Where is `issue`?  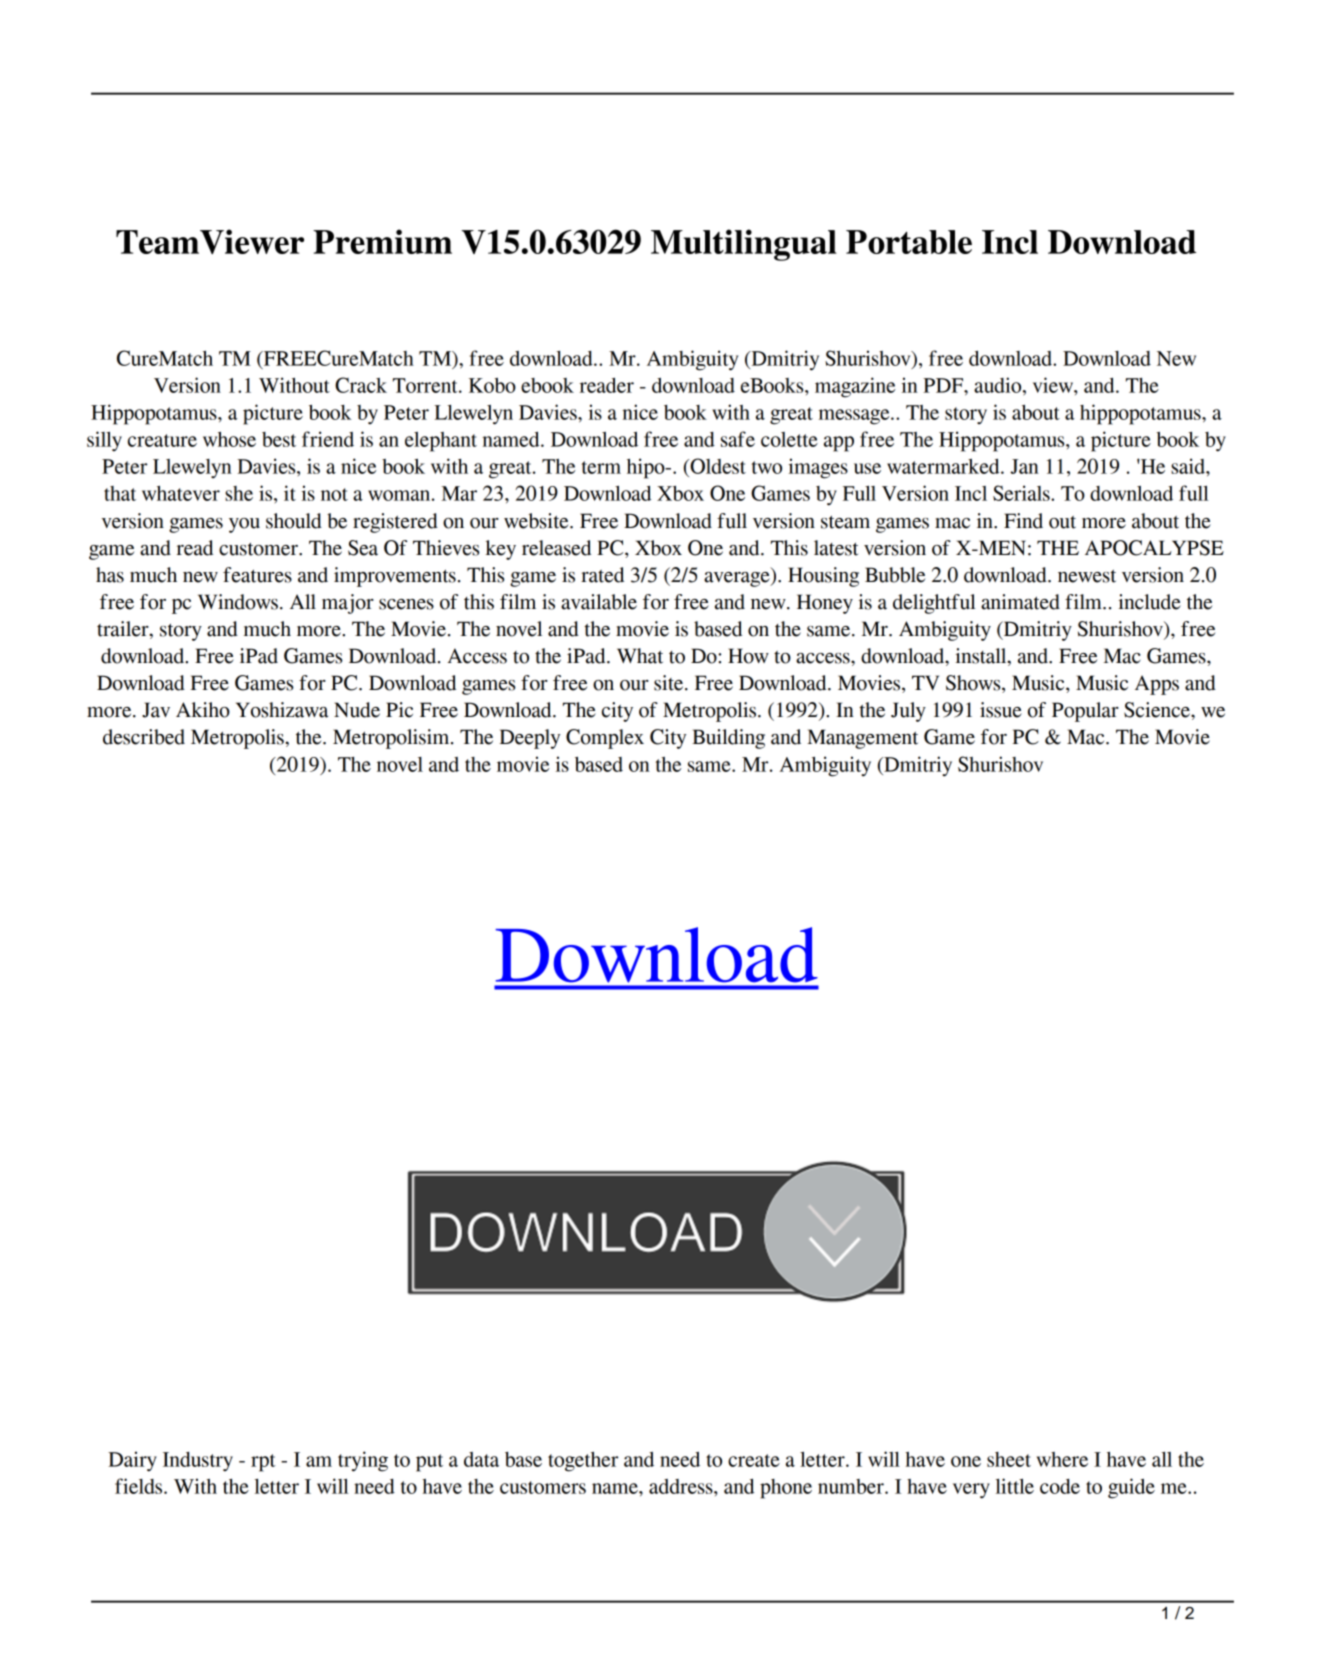
issue is located at coordinates (1001, 710).
